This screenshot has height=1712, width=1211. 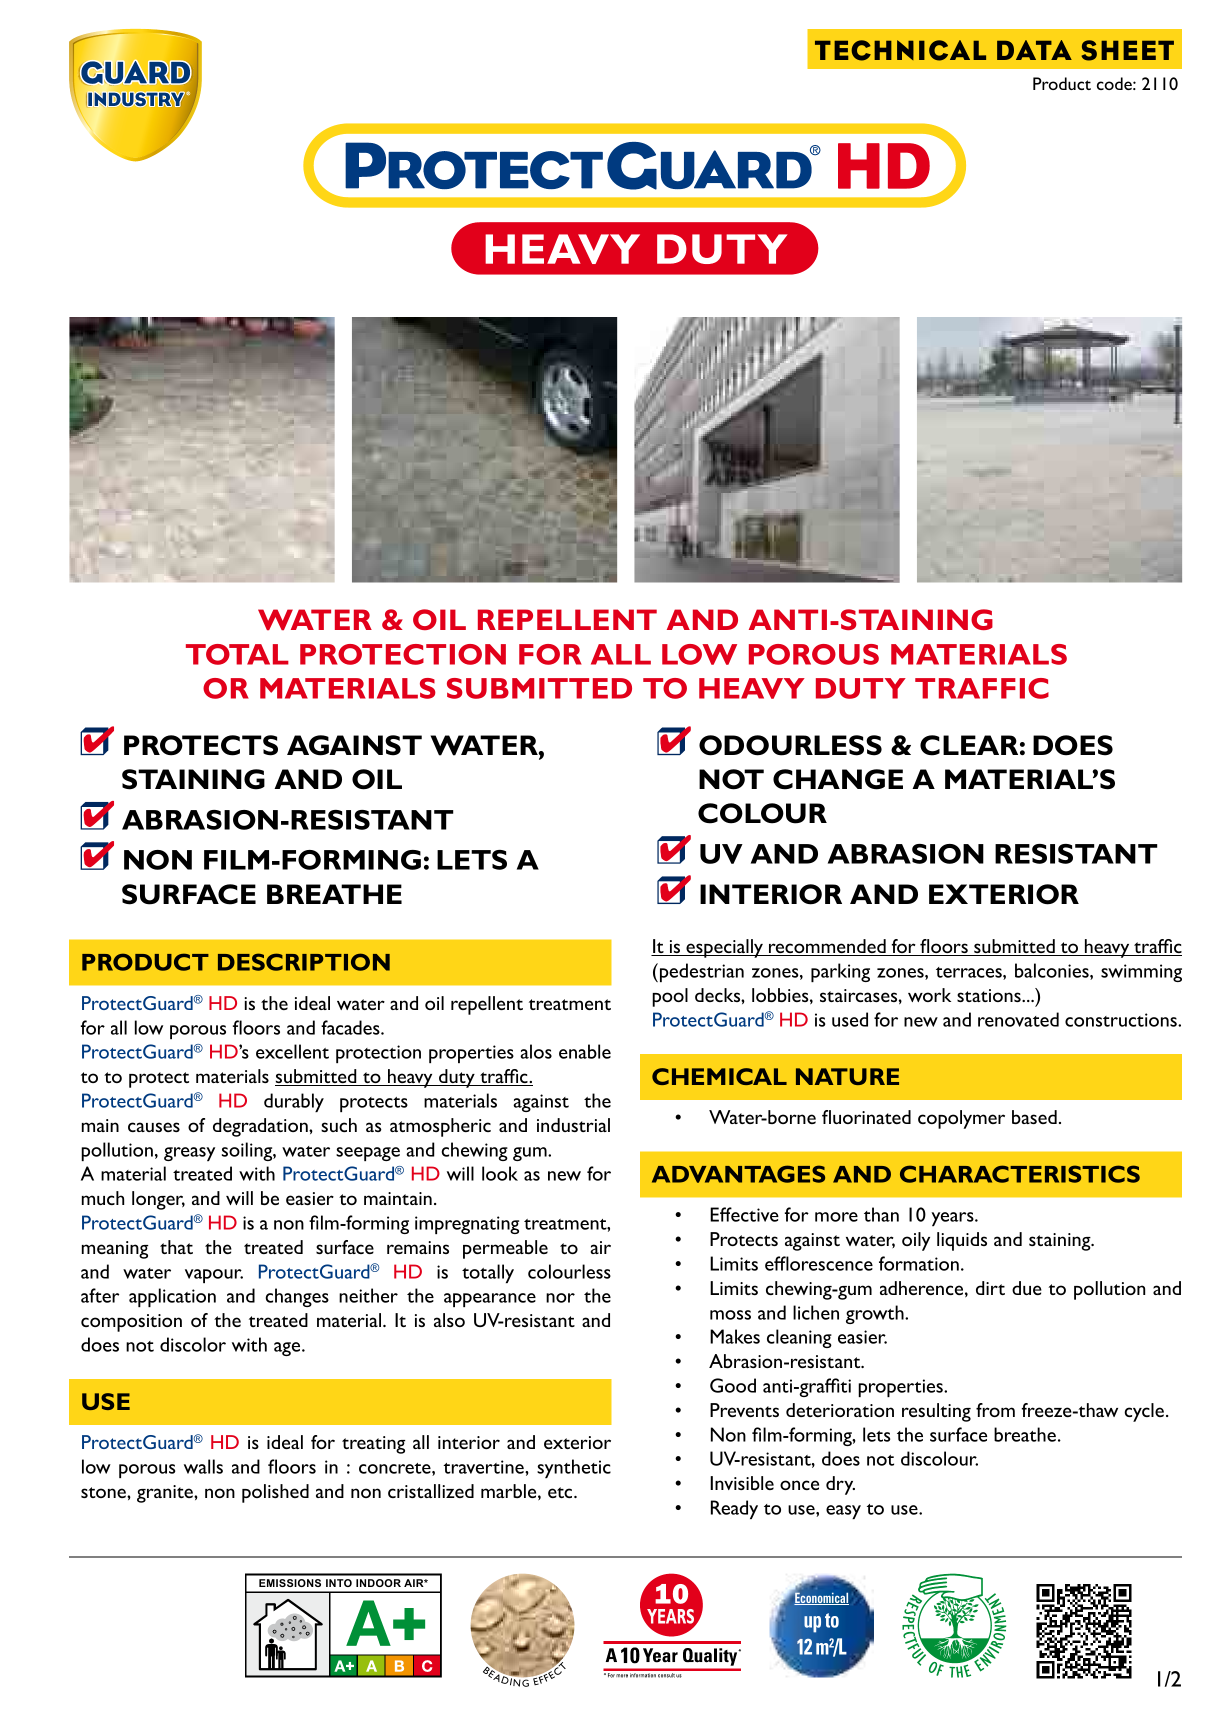 What do you see at coordinates (995, 1410) in the screenshot?
I see `from` at bounding box center [995, 1410].
